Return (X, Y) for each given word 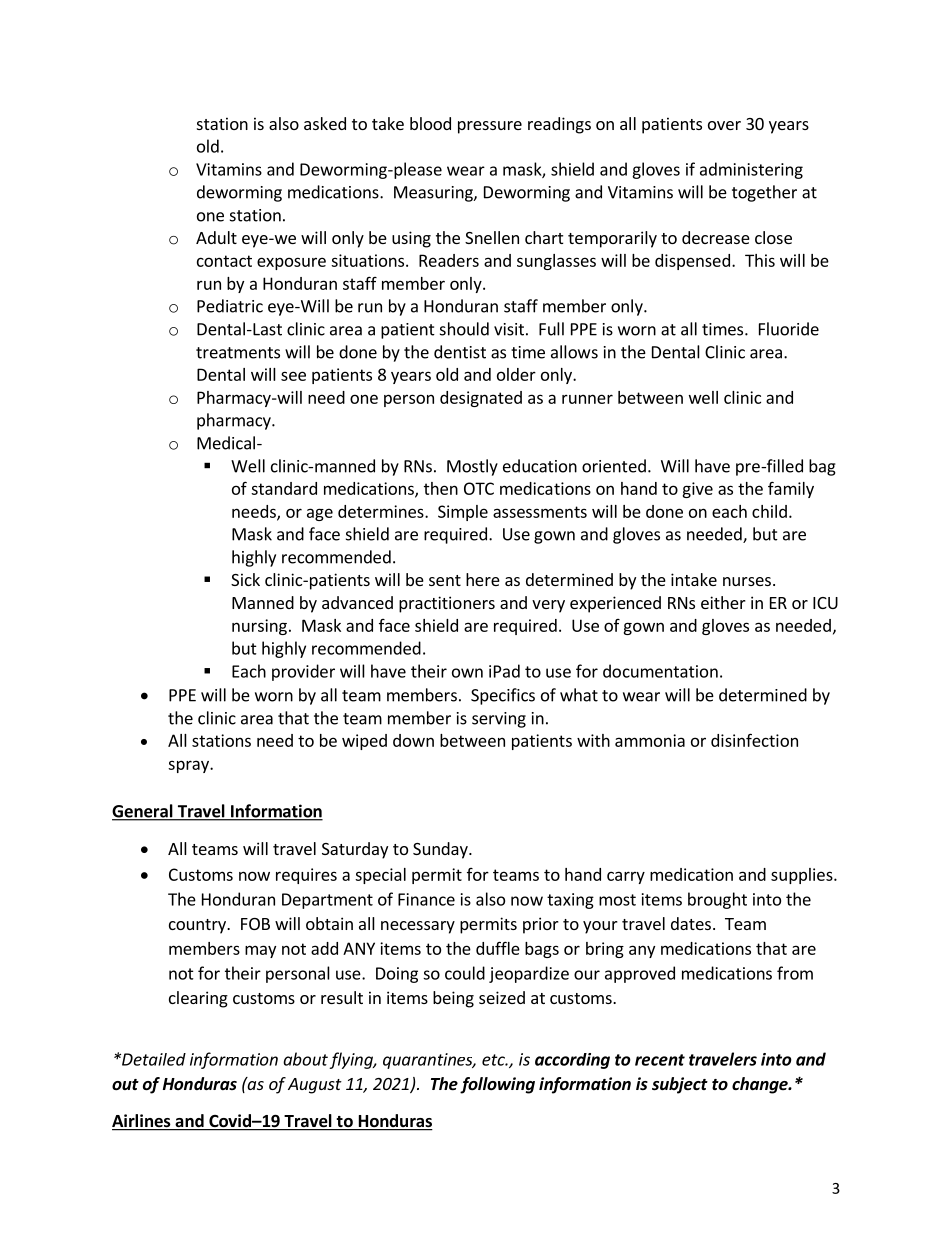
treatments (238, 353)
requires (306, 876)
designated (481, 399)
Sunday (441, 850)
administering (751, 170)
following (497, 1085)
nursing (259, 627)
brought (717, 900)
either (723, 602)
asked (325, 123)
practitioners (447, 604)
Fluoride (789, 329)
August (315, 1086)
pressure (490, 127)
